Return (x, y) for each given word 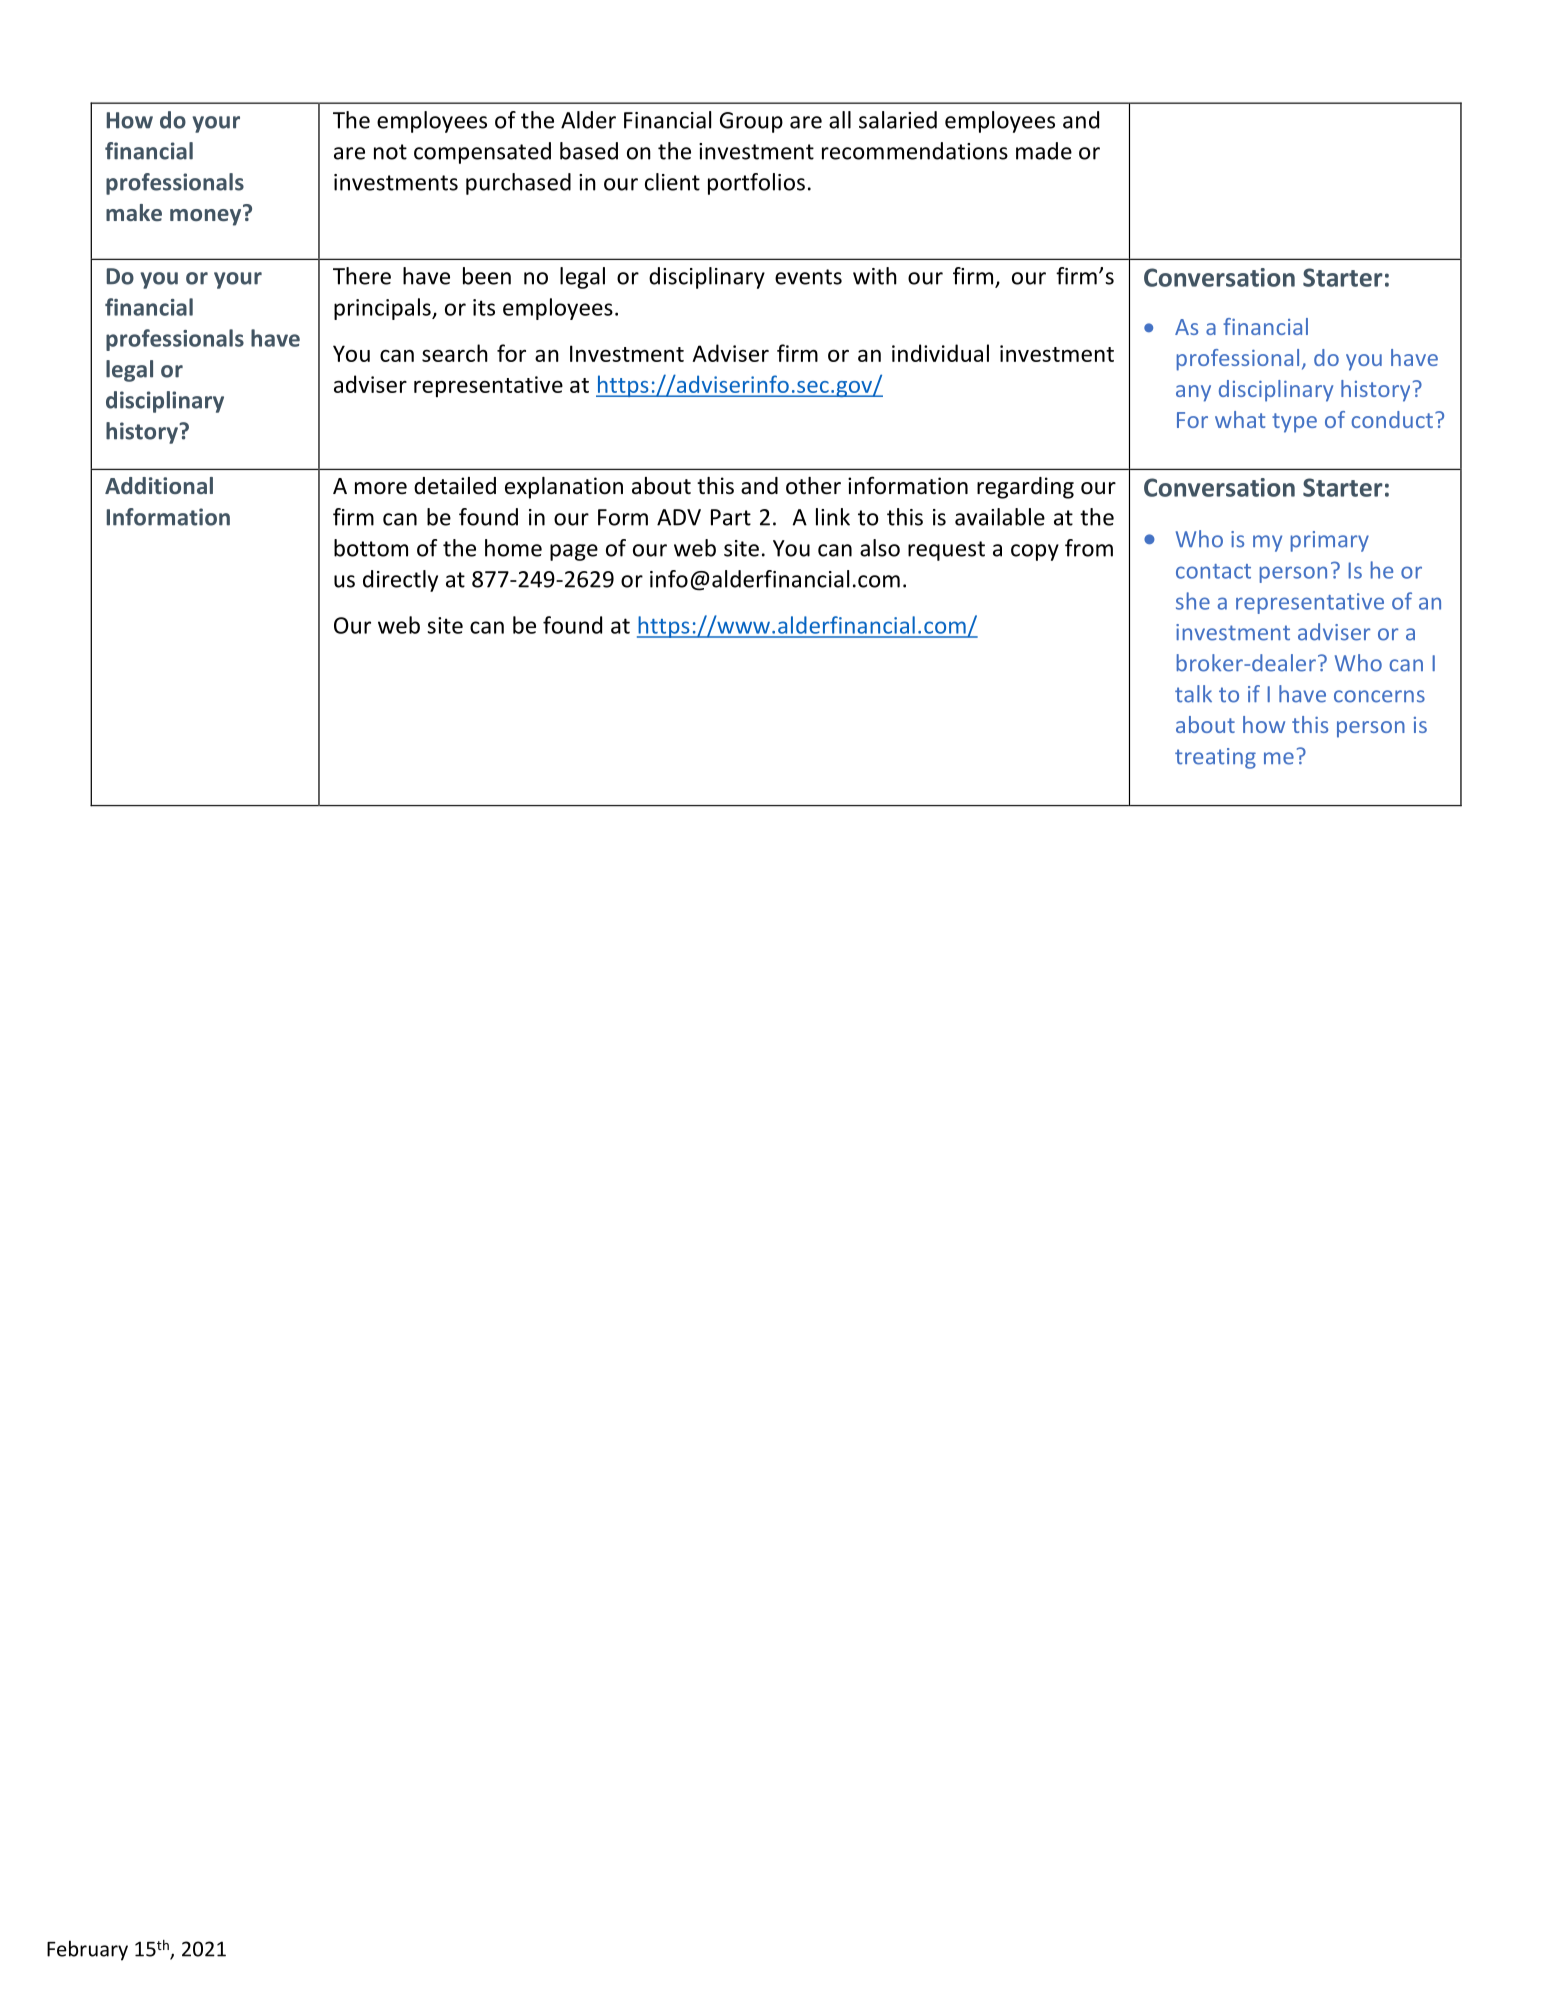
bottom (371, 548)
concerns (1379, 696)
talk (1193, 694)
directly (400, 581)
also (880, 548)
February (87, 1950)
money (207, 216)
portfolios (756, 184)
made (1044, 151)
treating (1215, 758)
